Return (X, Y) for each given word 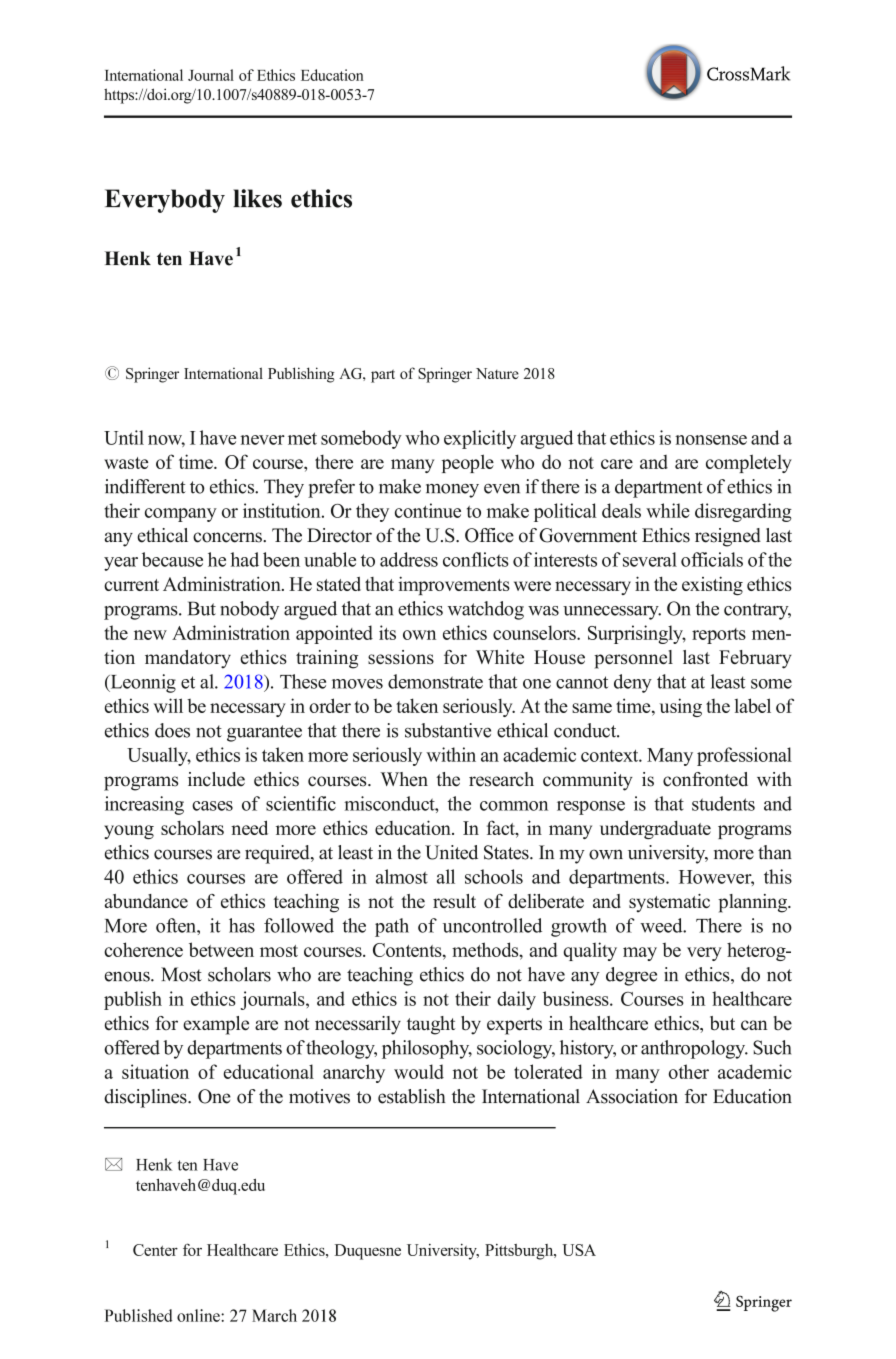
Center (155, 1250)
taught (431, 1025)
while (668, 510)
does (172, 730)
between (221, 949)
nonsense (711, 440)
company (181, 515)
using (680, 707)
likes (257, 198)
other (689, 1071)
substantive (448, 730)
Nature (497, 373)
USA (579, 1250)
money (452, 491)
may (640, 954)
